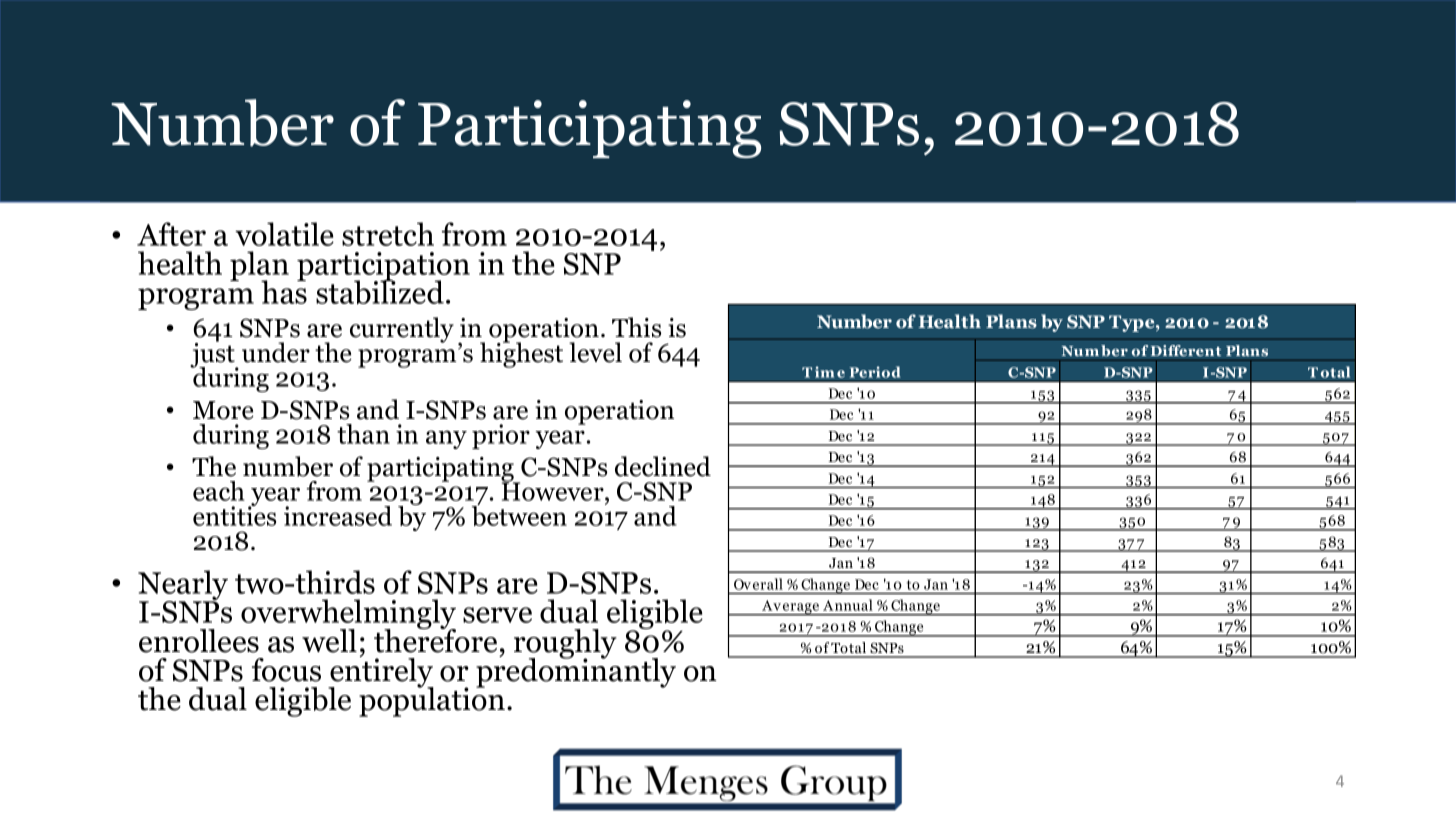 The width and height of the screenshot is (1456, 819). I want to click on predominantly, so click(576, 672).
